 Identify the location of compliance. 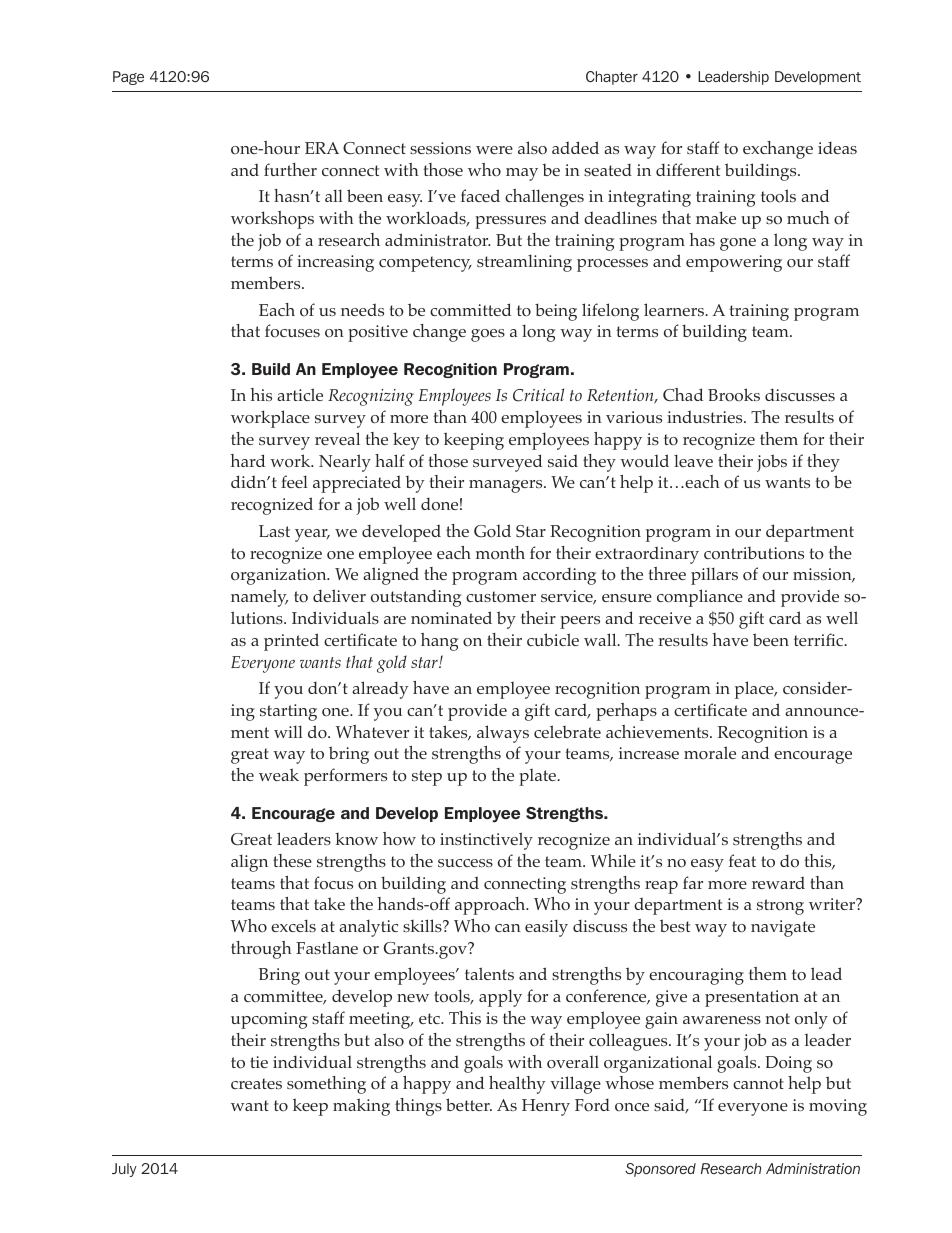
(700, 598).
